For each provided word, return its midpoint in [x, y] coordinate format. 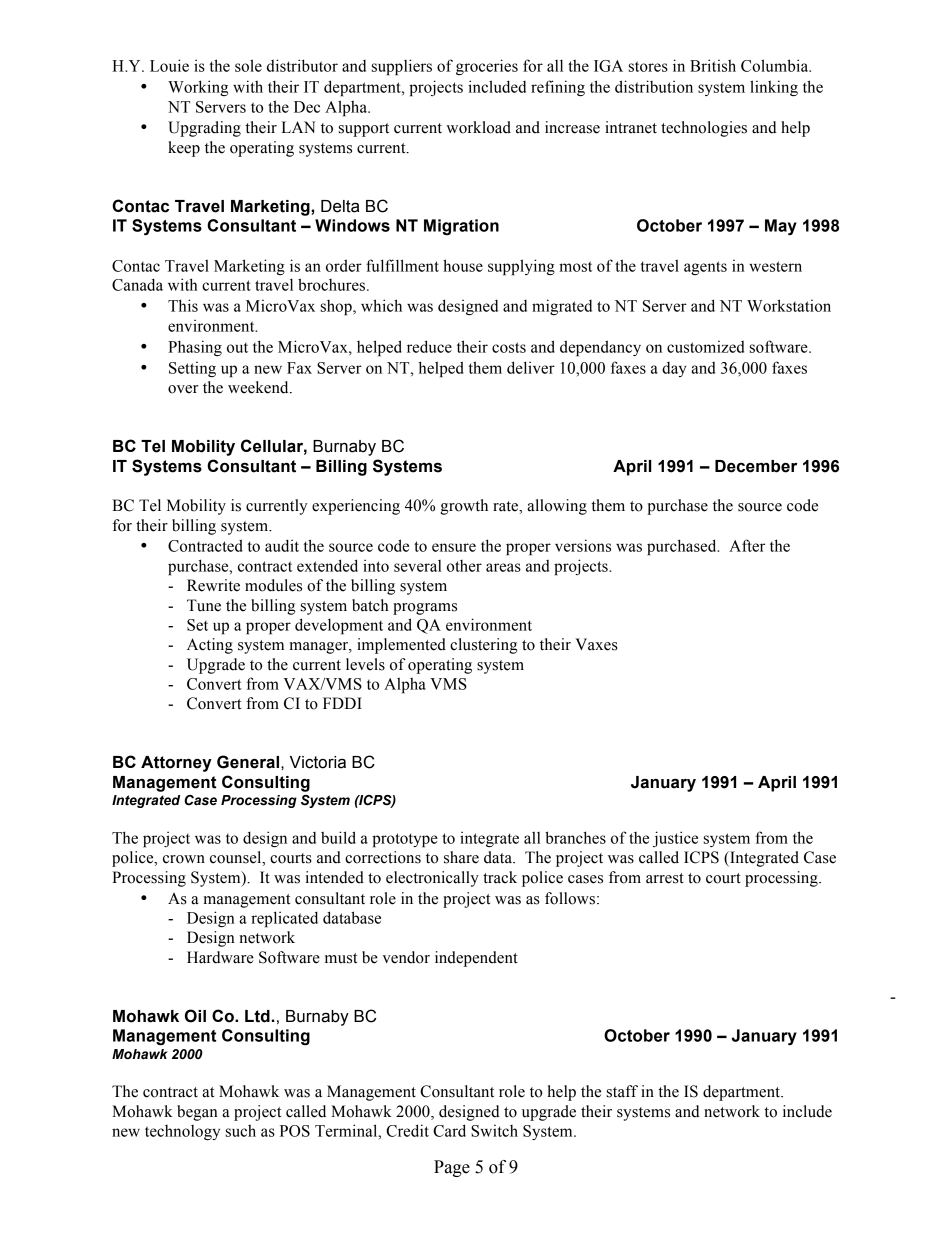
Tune [204, 605]
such [241, 1131]
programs [425, 609]
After [747, 545]
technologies [704, 129]
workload [478, 127]
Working [198, 88]
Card [449, 1130]
